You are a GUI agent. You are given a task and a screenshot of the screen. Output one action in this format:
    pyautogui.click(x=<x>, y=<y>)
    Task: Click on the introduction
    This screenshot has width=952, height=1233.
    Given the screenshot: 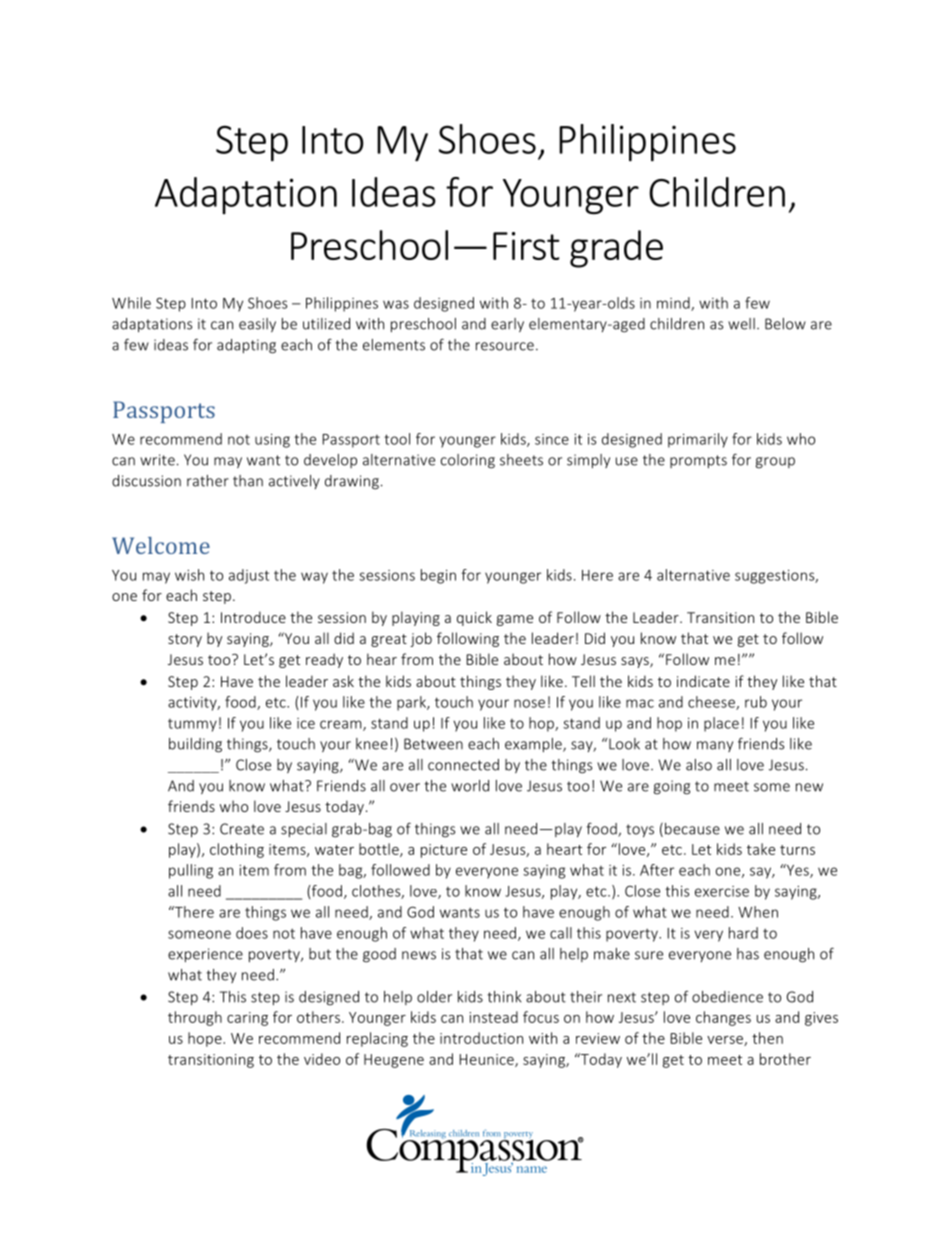 What is the action you would take?
    pyautogui.click(x=481, y=1038)
